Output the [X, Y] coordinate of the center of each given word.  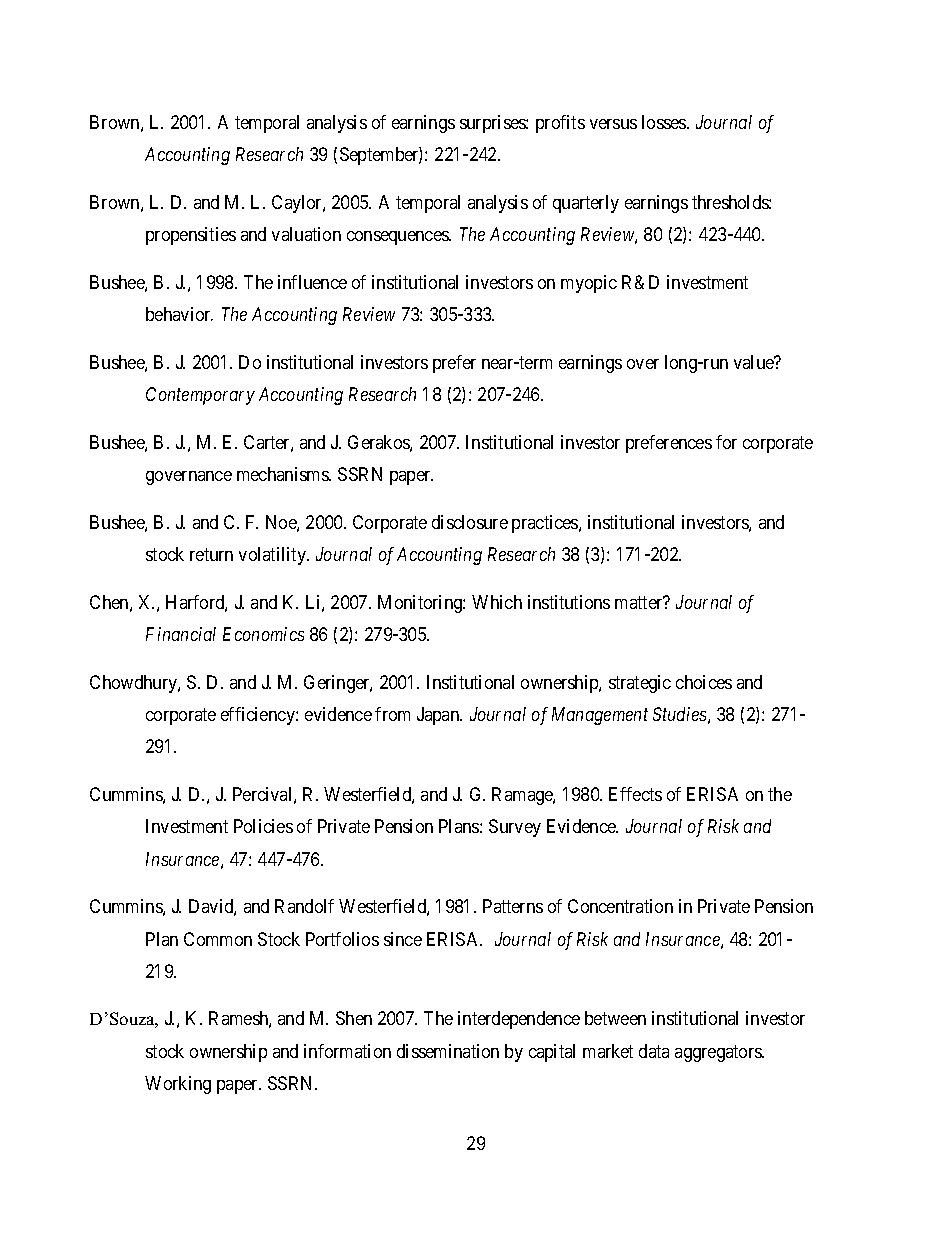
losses [665, 122]
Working [178, 1085]
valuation [306, 234]
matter [640, 602]
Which [497, 602]
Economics [263, 634]
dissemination [448, 1051]
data [654, 1051]
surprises [493, 124]
